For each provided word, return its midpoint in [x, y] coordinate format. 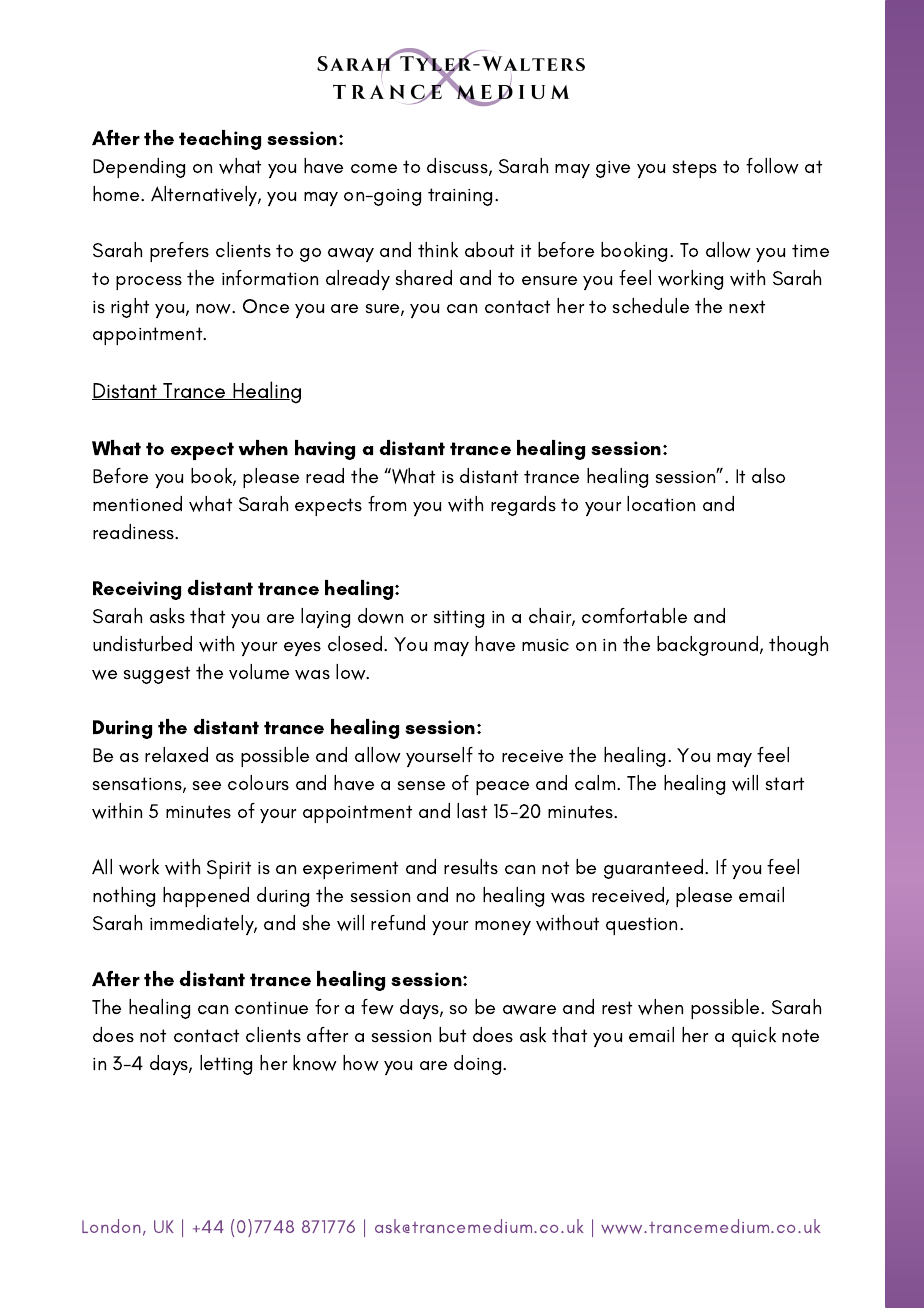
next [747, 306]
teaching [220, 140]
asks [167, 615]
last [472, 810]
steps [695, 169]
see [207, 785]
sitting [459, 619]
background [707, 646]
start [785, 783]
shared [424, 277]
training [460, 197]
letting [226, 1065]
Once [266, 306]
